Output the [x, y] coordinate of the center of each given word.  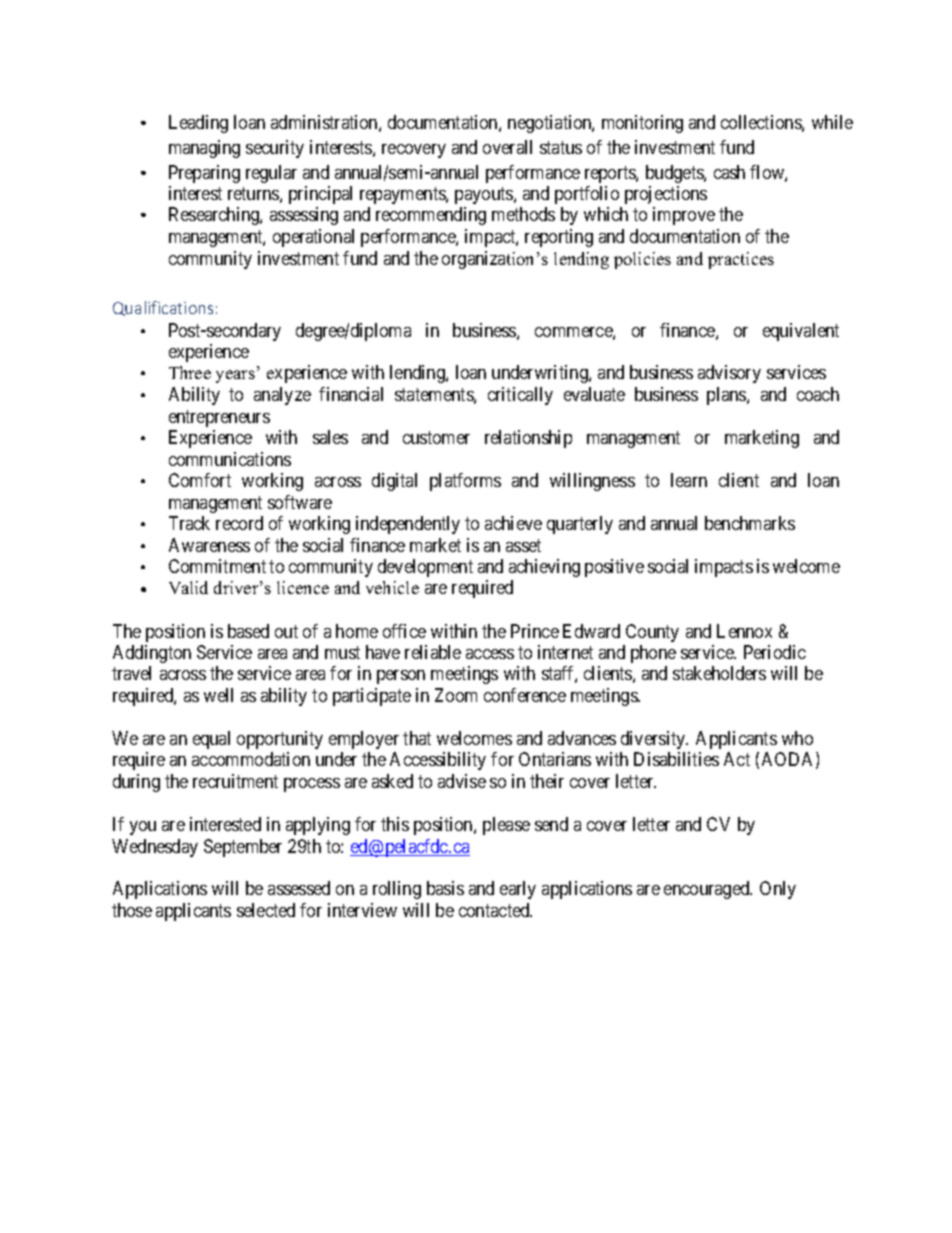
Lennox [744, 631]
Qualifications [163, 308]
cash [729, 172]
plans [727, 396]
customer [436, 437]
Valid [188, 587]
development [425, 568]
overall [507, 147]
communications [230, 459]
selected [266, 910]
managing [204, 149]
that [417, 738]
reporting [559, 238]
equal [211, 740]
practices [741, 260]
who [797, 738]
